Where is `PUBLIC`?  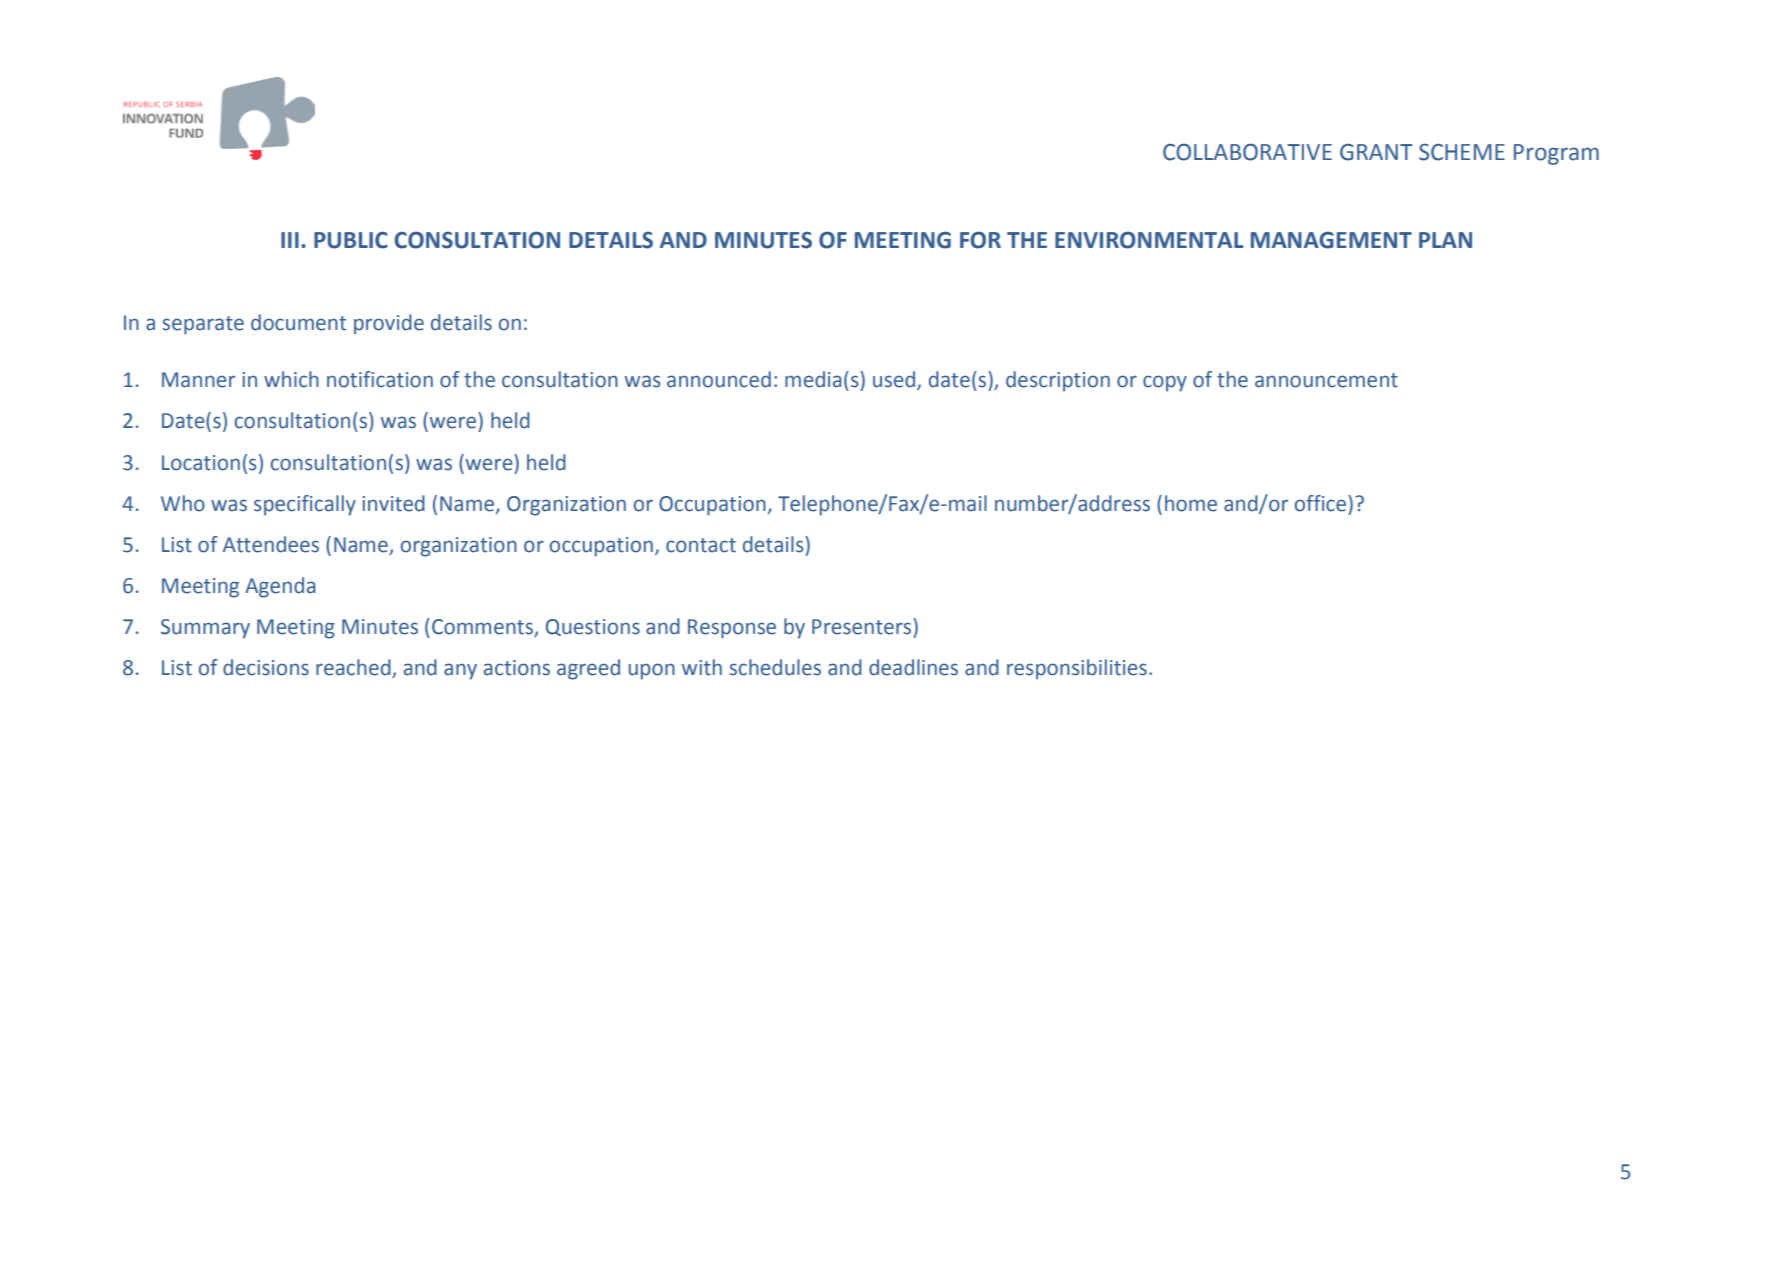 PUBLIC is located at coordinates (351, 240).
